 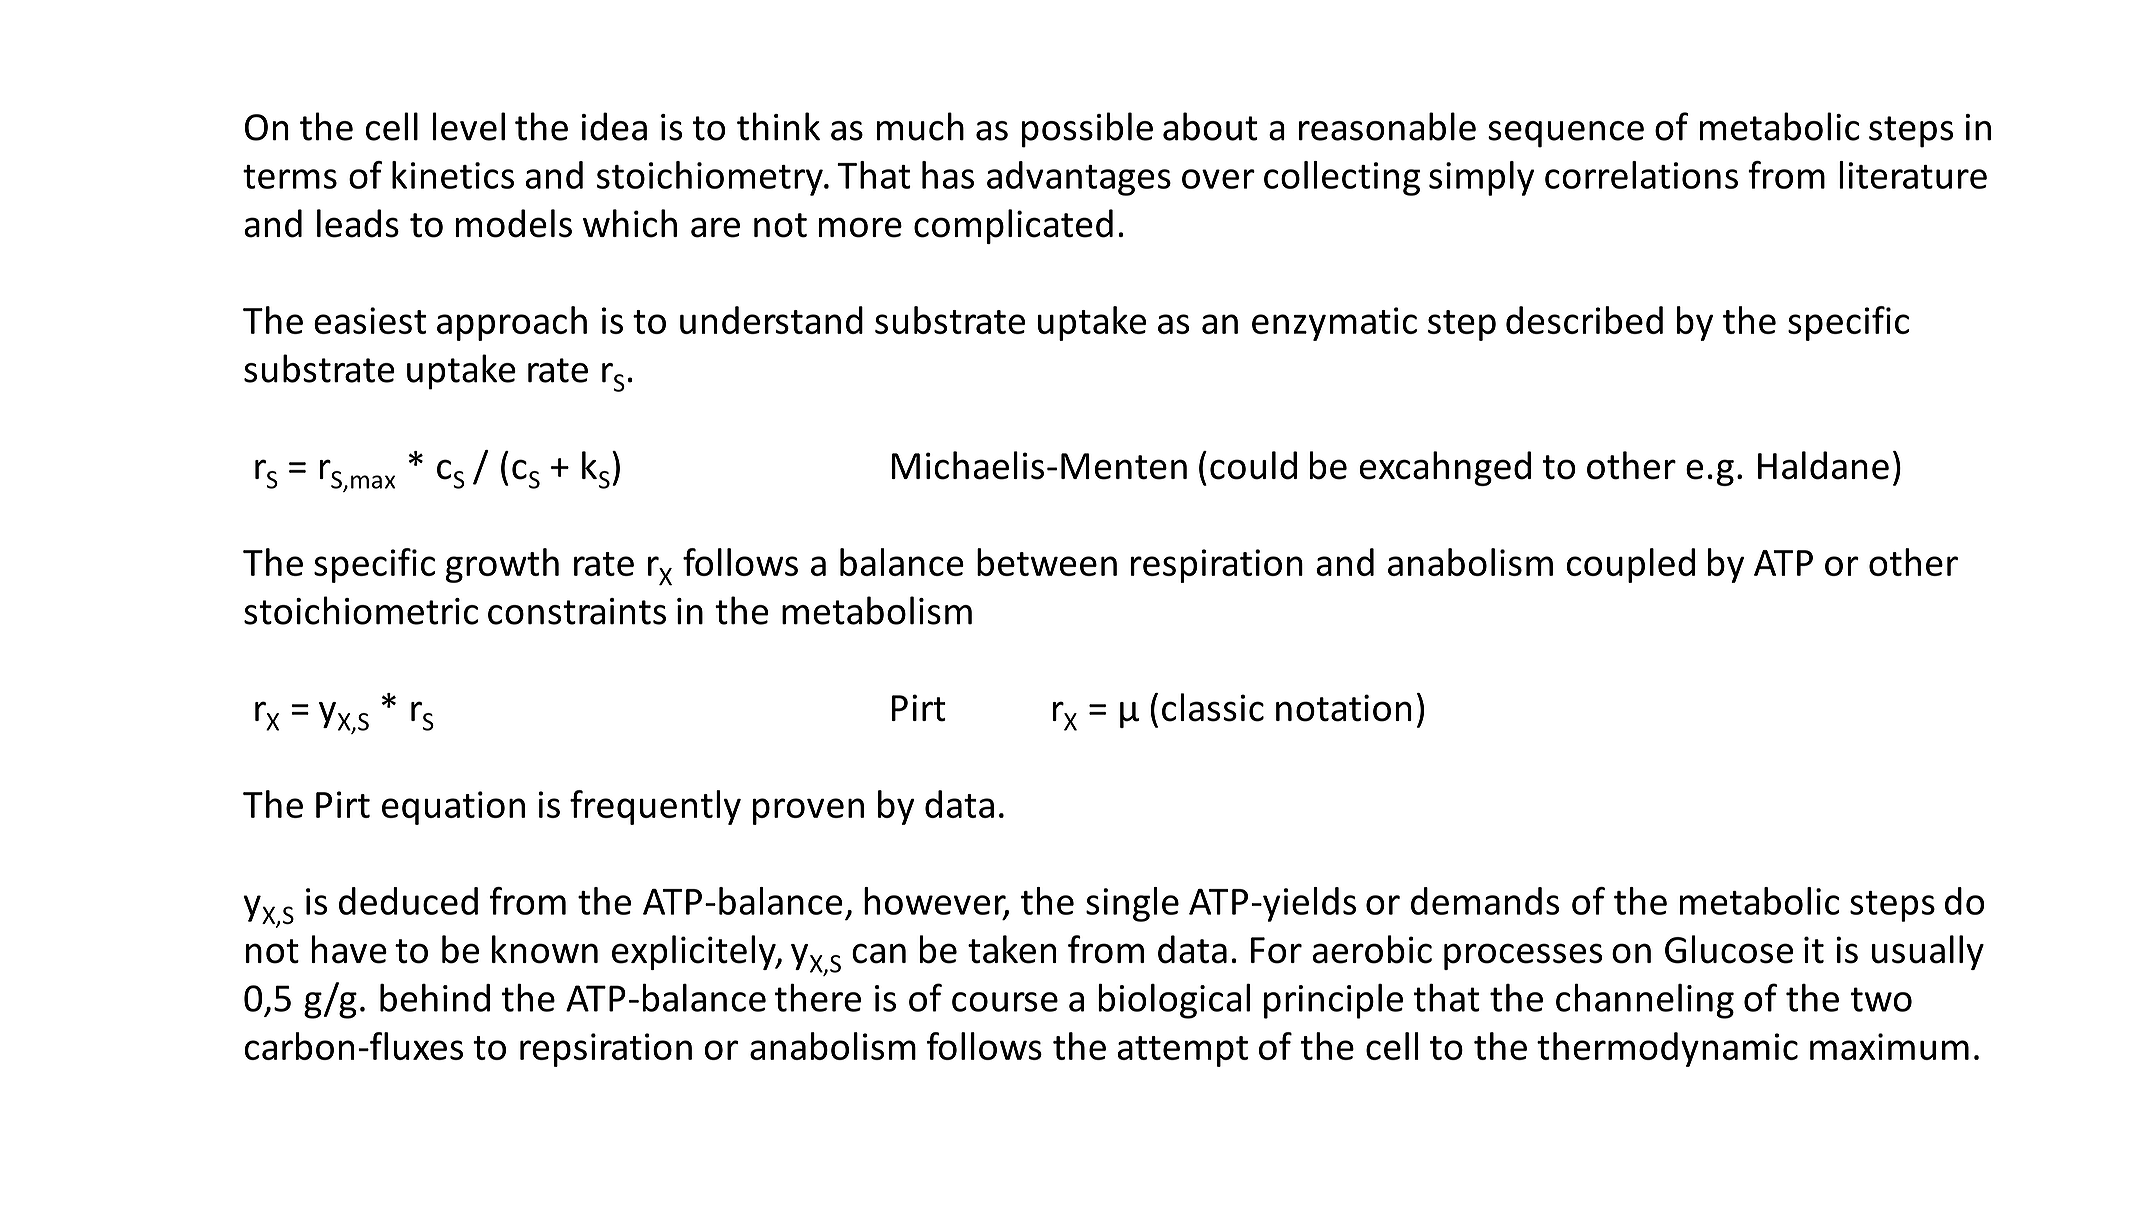 I want to click on correlations, so click(x=1641, y=175).
